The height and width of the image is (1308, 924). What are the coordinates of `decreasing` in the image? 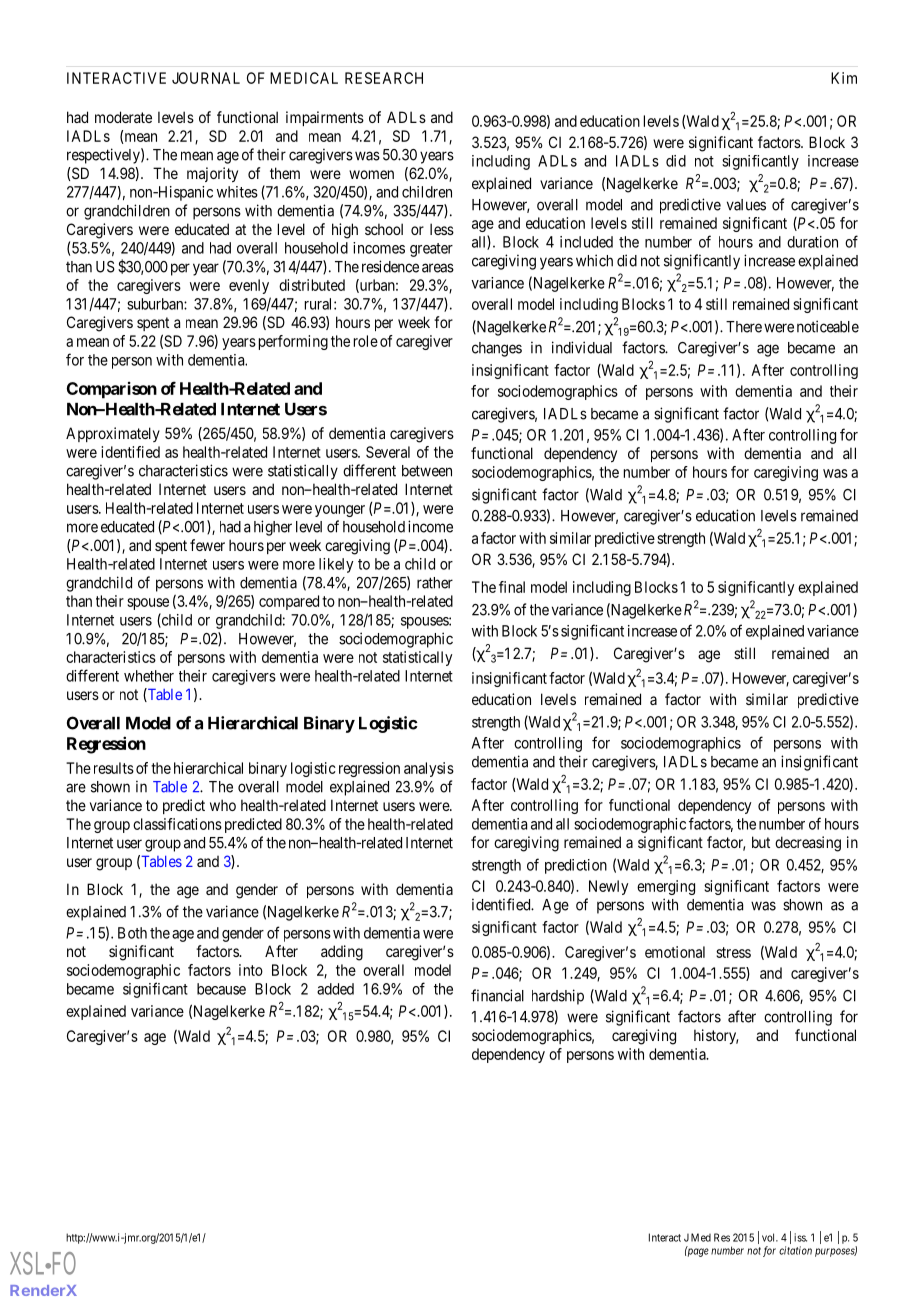 It's located at (808, 844).
